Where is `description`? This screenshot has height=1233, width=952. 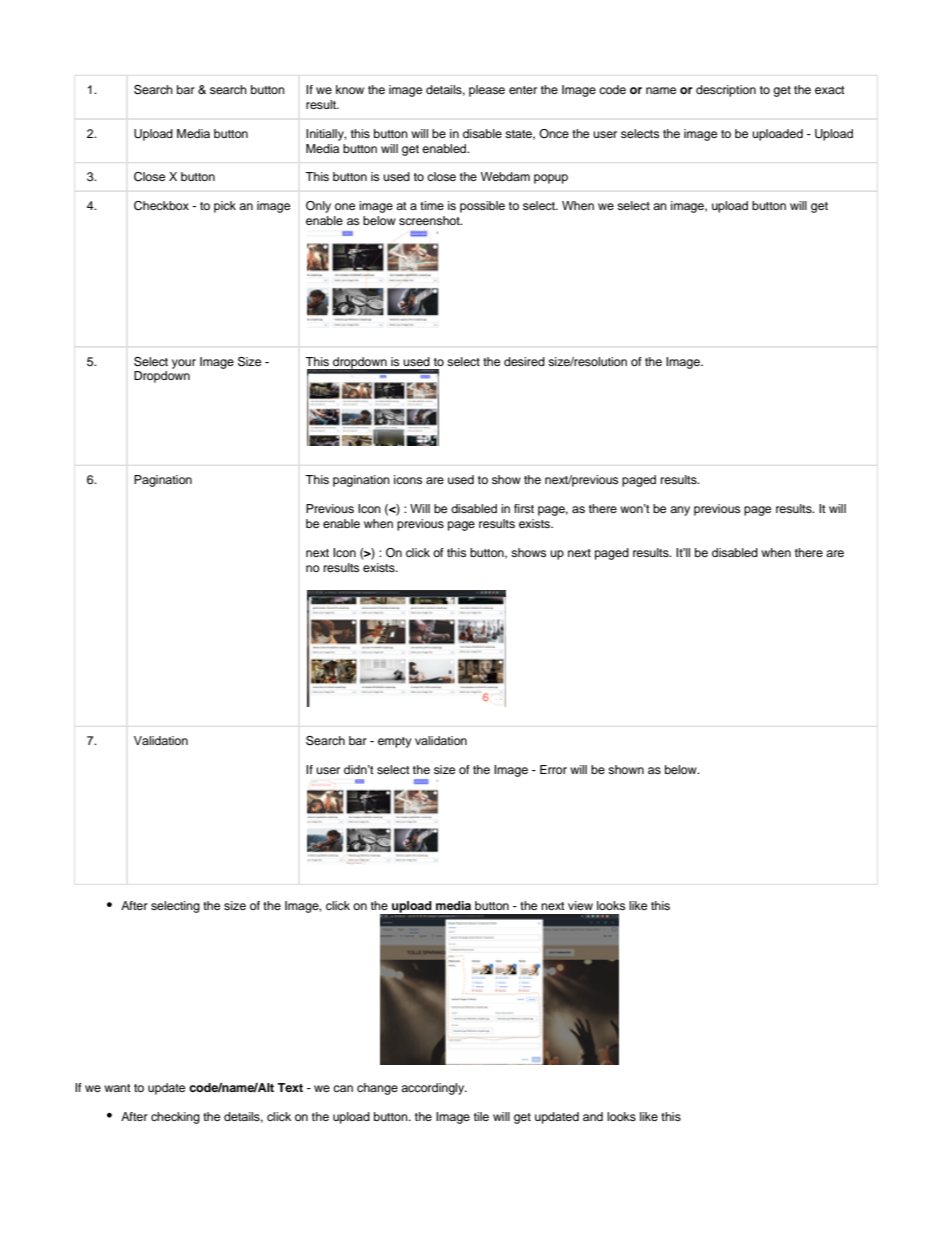
description is located at coordinates (726, 91).
